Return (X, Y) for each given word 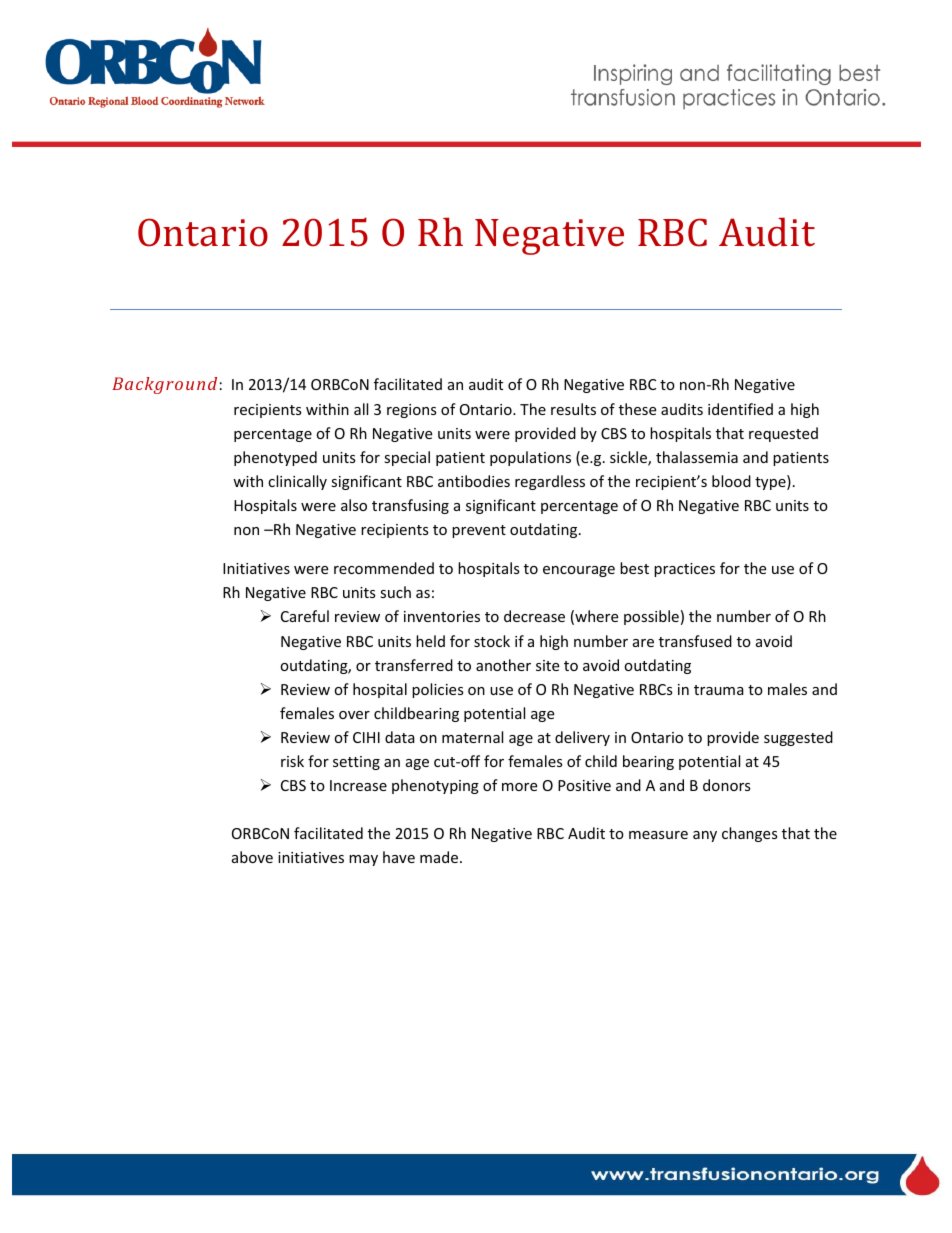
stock (492, 641)
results (573, 409)
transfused (695, 641)
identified (740, 409)
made (440, 857)
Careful (305, 616)
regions (412, 411)
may (363, 860)
